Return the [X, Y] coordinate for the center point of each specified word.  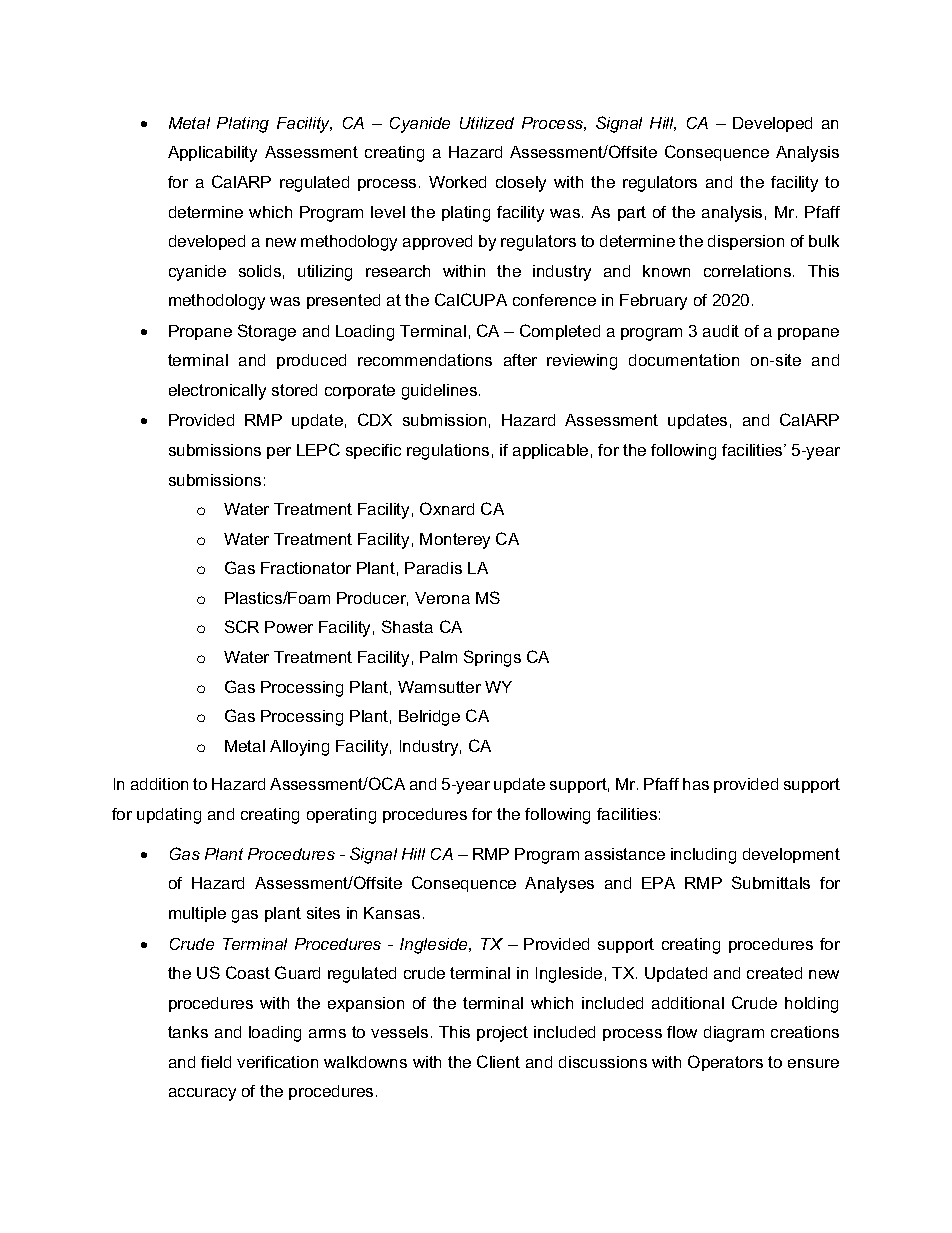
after [520, 360]
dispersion [746, 242]
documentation [684, 360]
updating [169, 816]
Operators [725, 1063]
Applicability [212, 154]
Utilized [487, 123]
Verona [442, 598]
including [703, 856]
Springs [492, 658]
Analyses [559, 885]
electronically [217, 392]
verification [277, 1062]
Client [498, 1061]
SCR [242, 626]
